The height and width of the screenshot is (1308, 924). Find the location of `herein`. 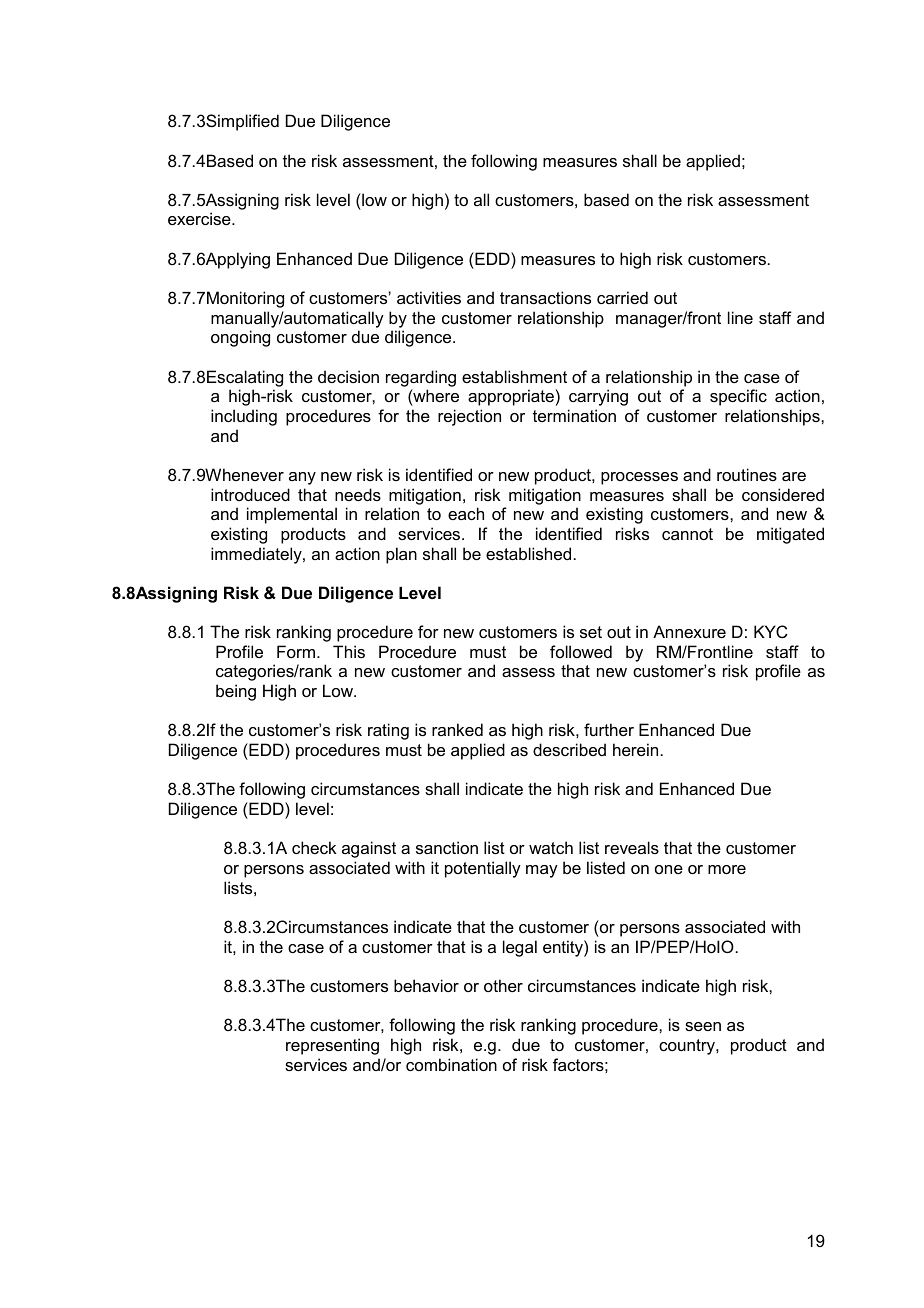

herein is located at coordinates (635, 749).
